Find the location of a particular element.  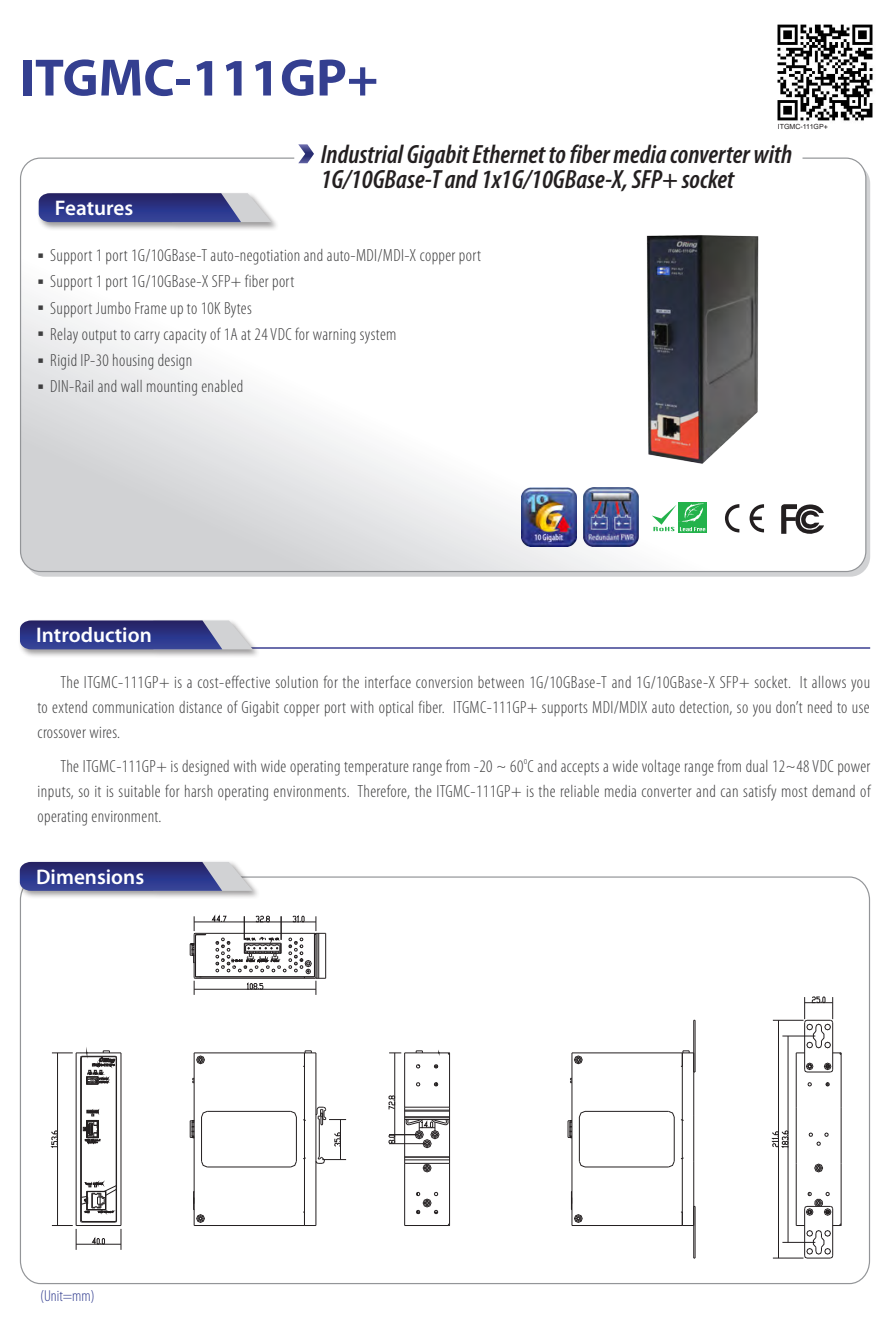

Features is located at coordinates (94, 208).
